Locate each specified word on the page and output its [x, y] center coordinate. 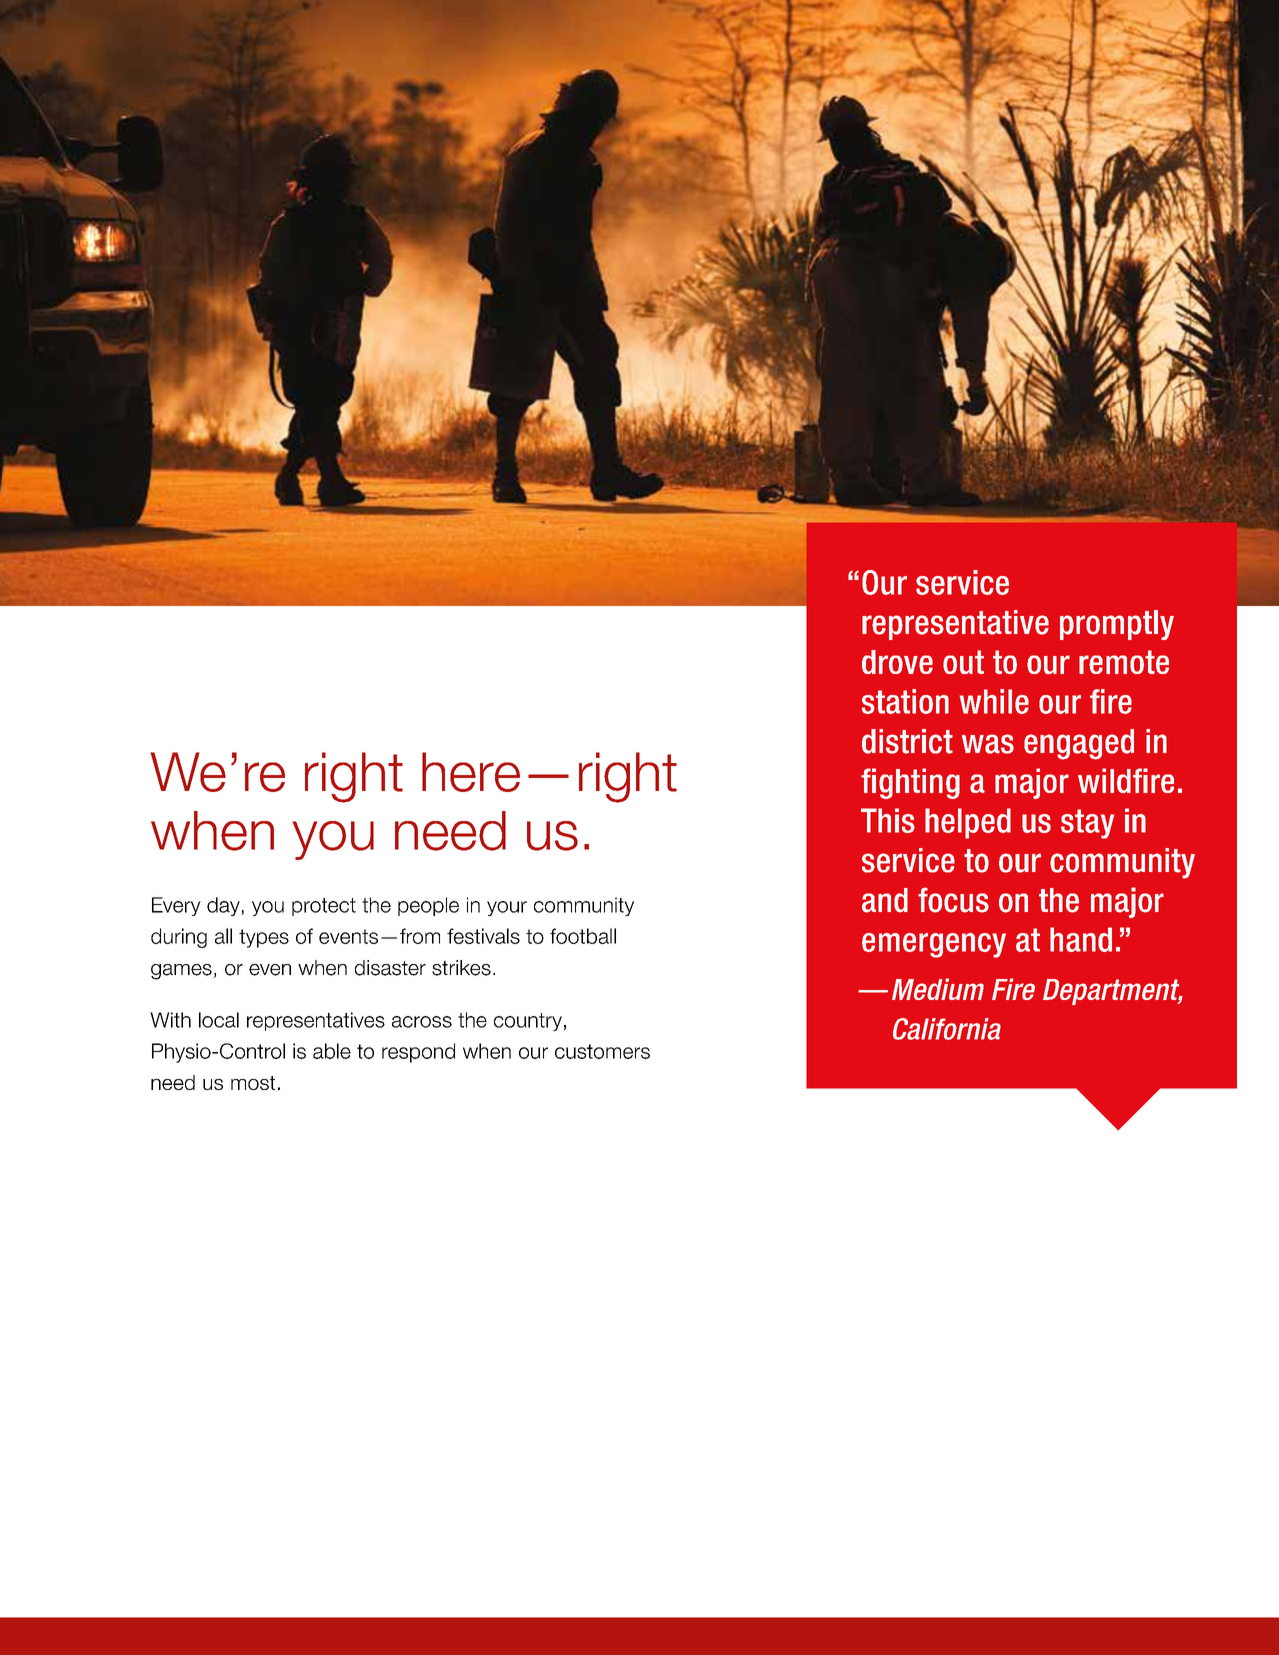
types [264, 938]
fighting [910, 783]
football [583, 936]
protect [324, 907]
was [988, 744]
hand [1081, 939]
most [253, 1083]
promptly [1117, 625]
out [963, 662]
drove [897, 662]
